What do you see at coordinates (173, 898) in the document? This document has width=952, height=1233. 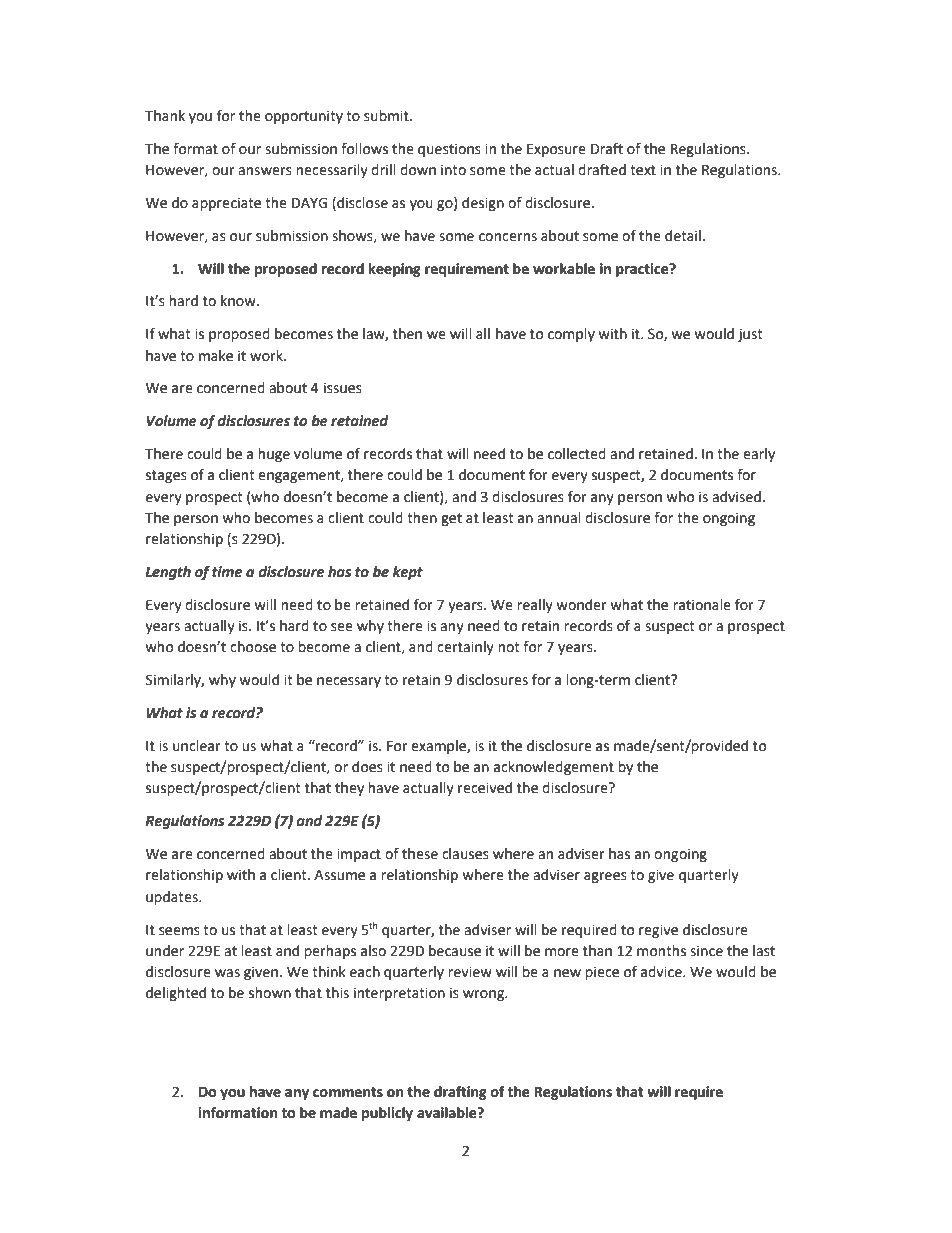 I see `updates` at bounding box center [173, 898].
